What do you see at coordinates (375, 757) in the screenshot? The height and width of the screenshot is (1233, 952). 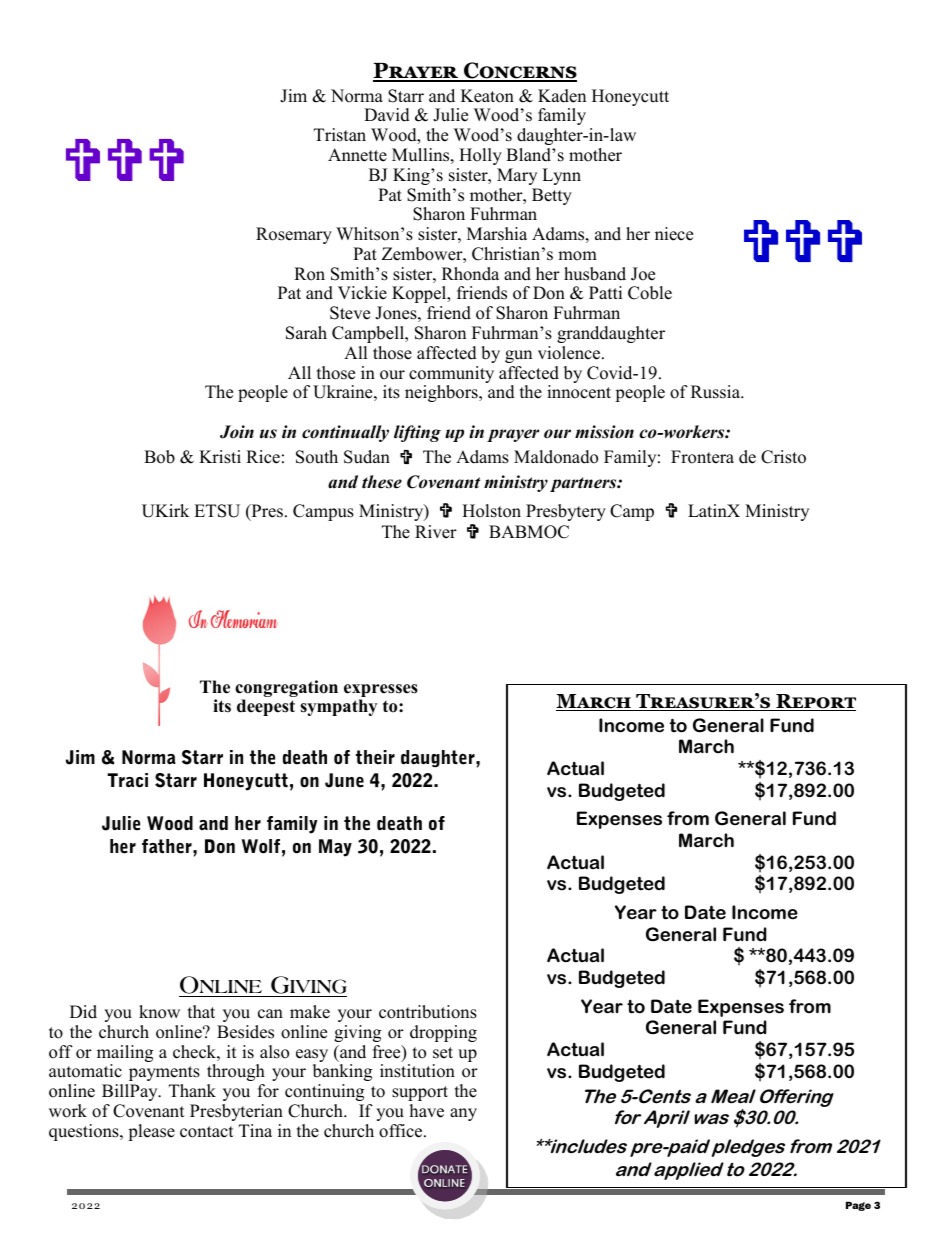 I see `their` at bounding box center [375, 757].
